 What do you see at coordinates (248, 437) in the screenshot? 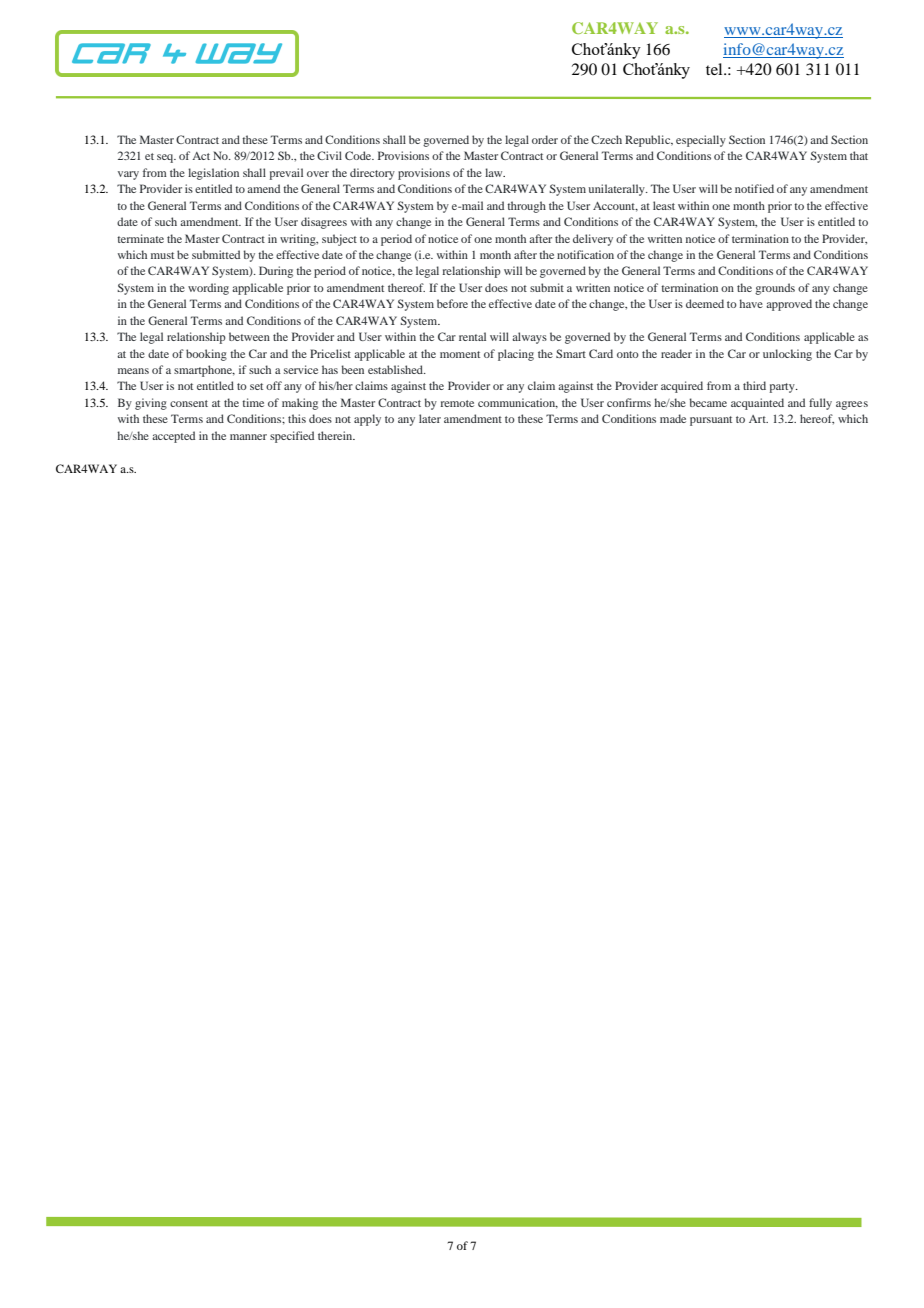
I see `manner` at bounding box center [248, 437].
